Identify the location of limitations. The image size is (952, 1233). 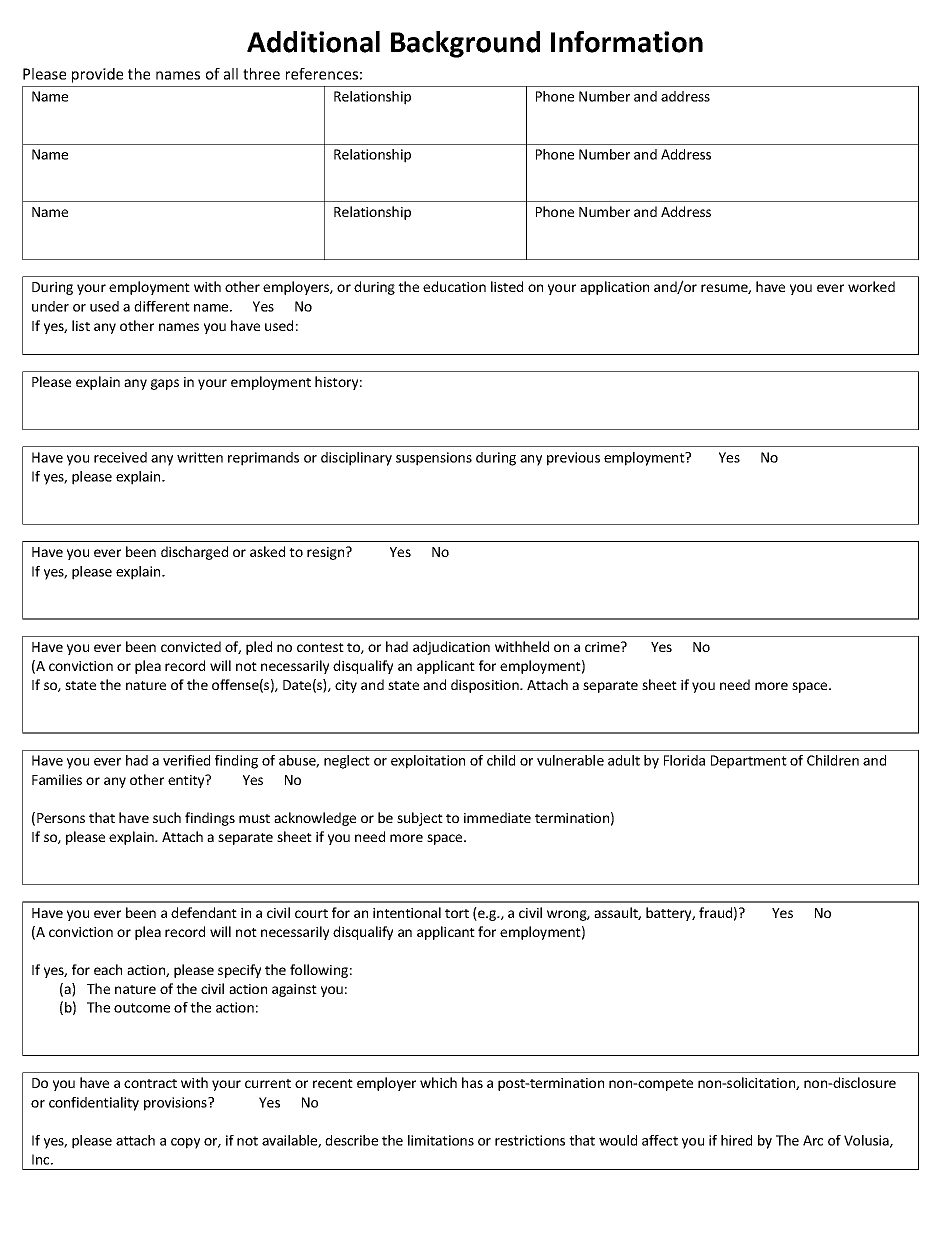
(441, 1140).
